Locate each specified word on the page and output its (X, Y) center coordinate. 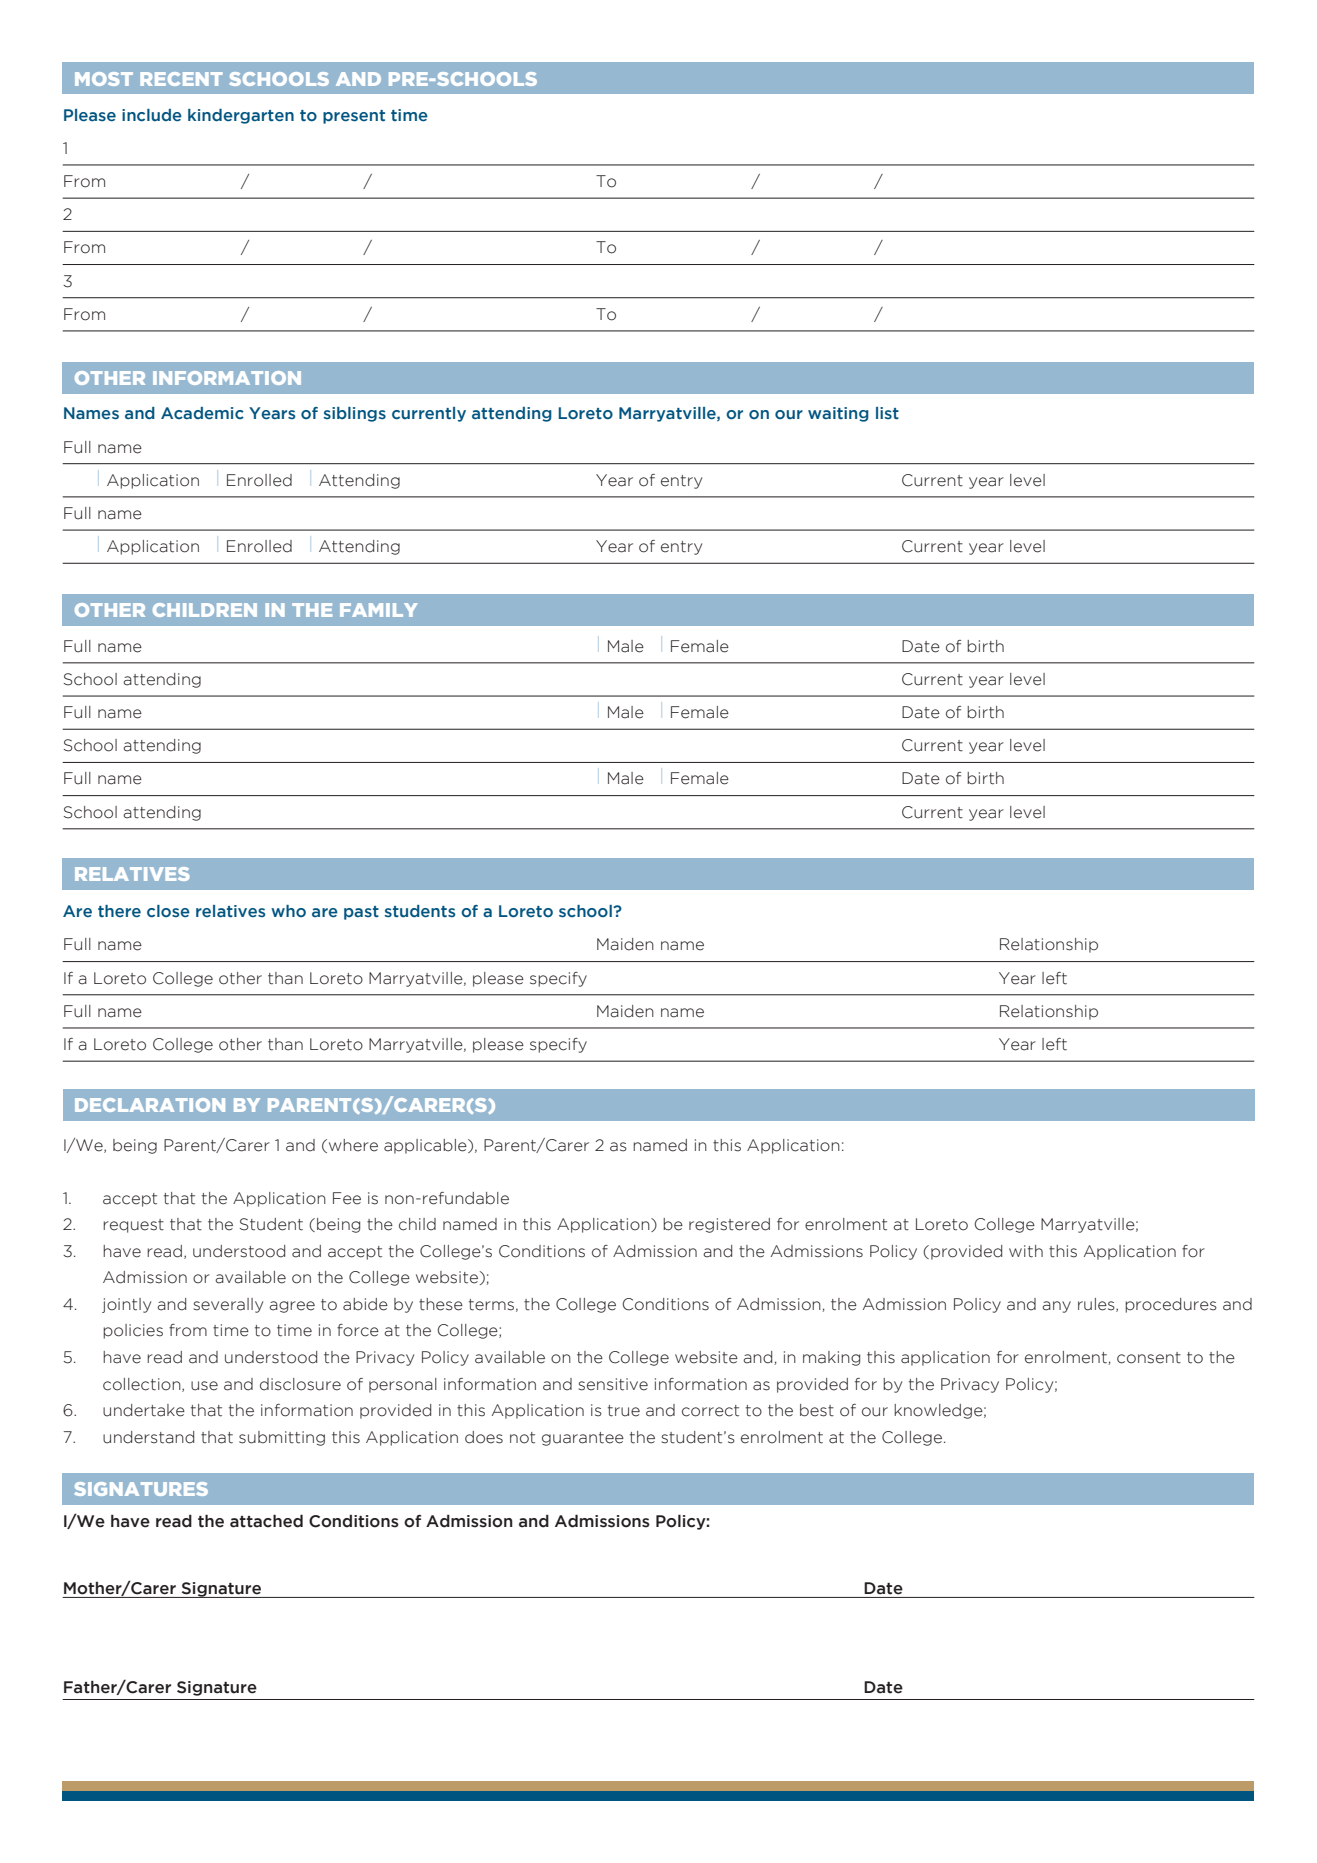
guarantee (583, 1439)
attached (266, 1521)
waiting (838, 414)
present (354, 117)
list (887, 413)
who (288, 911)
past (361, 913)
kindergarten (241, 116)
